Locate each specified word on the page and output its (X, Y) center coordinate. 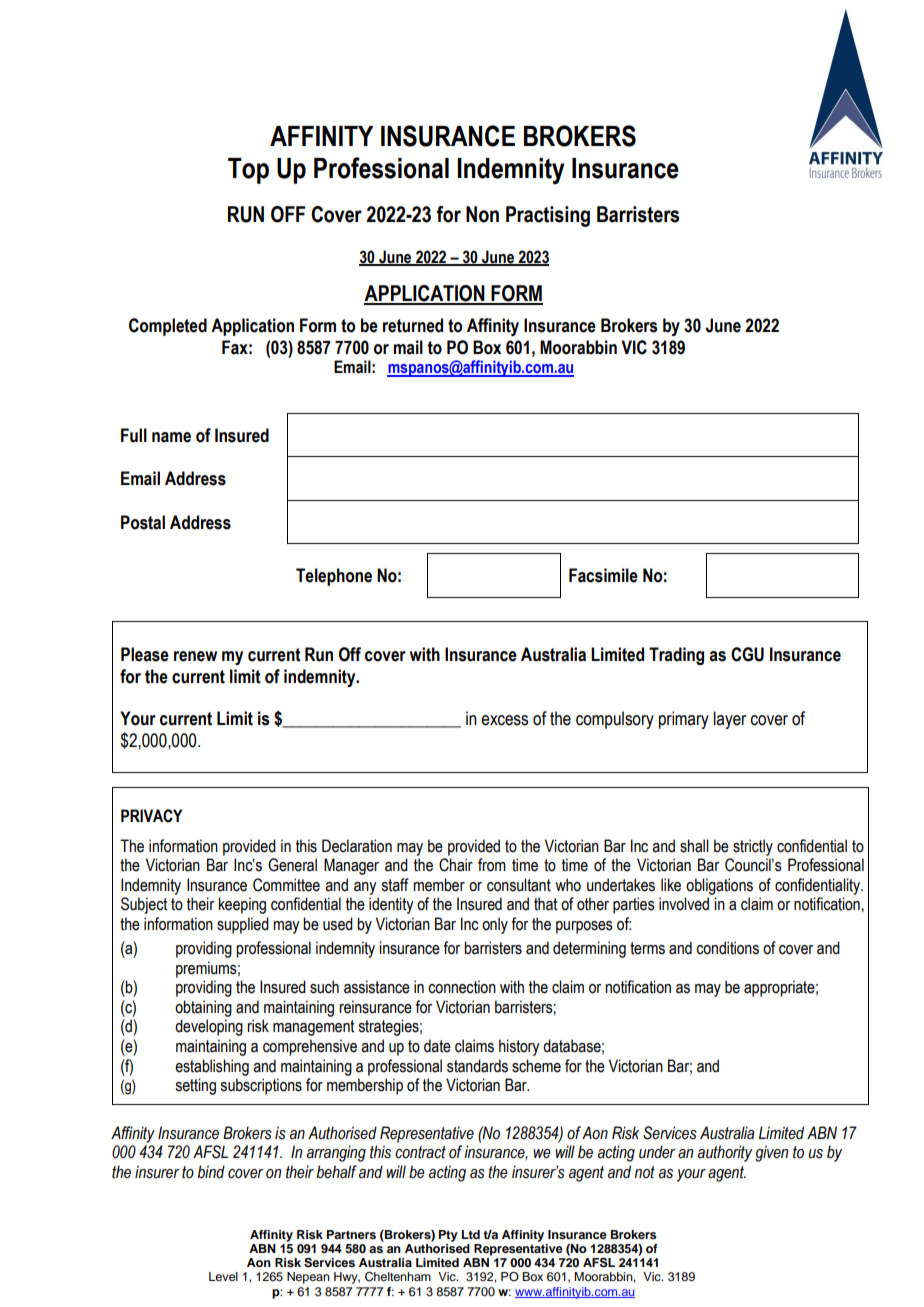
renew (195, 656)
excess (504, 720)
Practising (548, 216)
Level (223, 1276)
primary (684, 720)
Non (482, 214)
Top (248, 171)
